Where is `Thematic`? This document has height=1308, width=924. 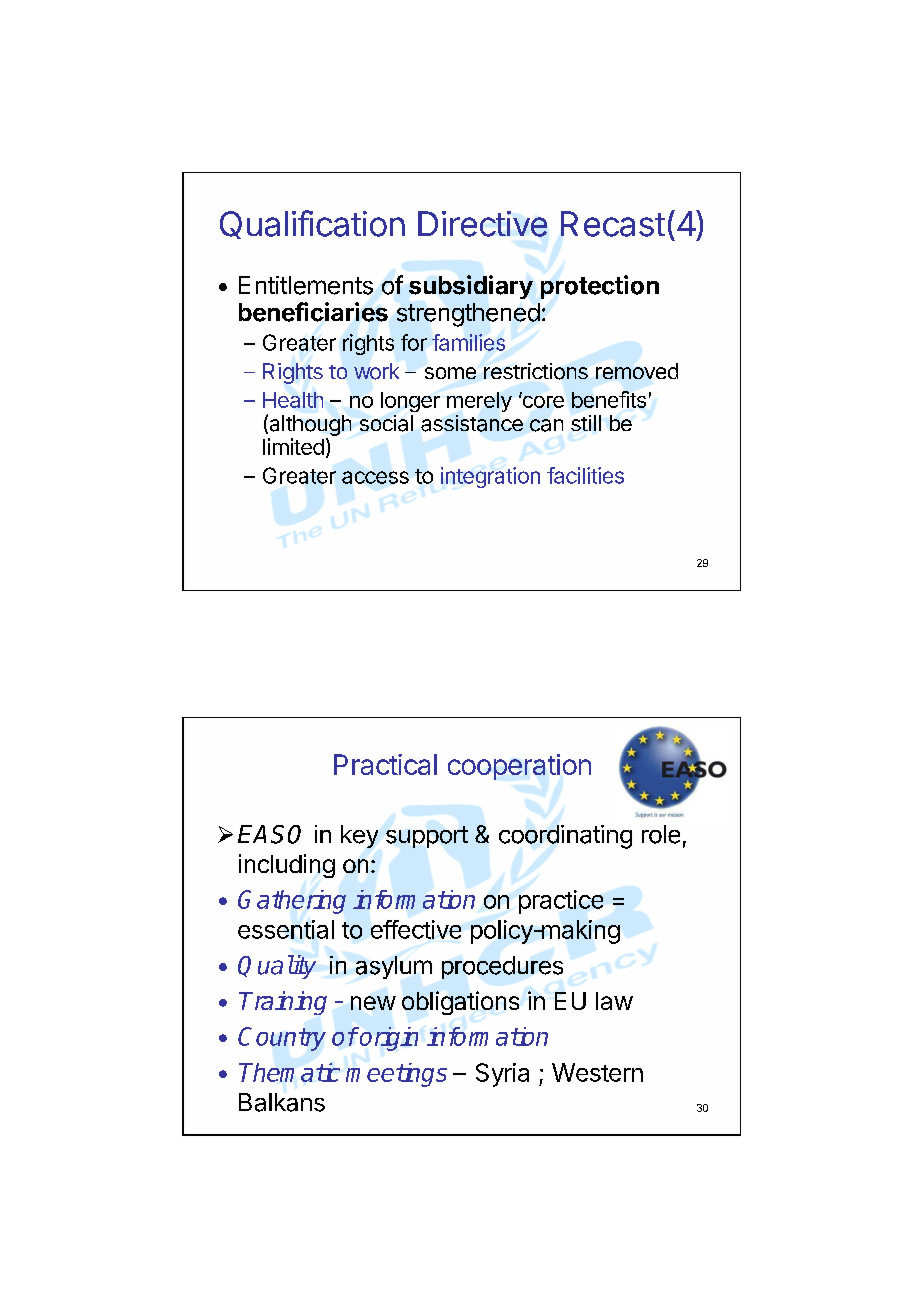 Thematic is located at coordinates (289, 1072).
